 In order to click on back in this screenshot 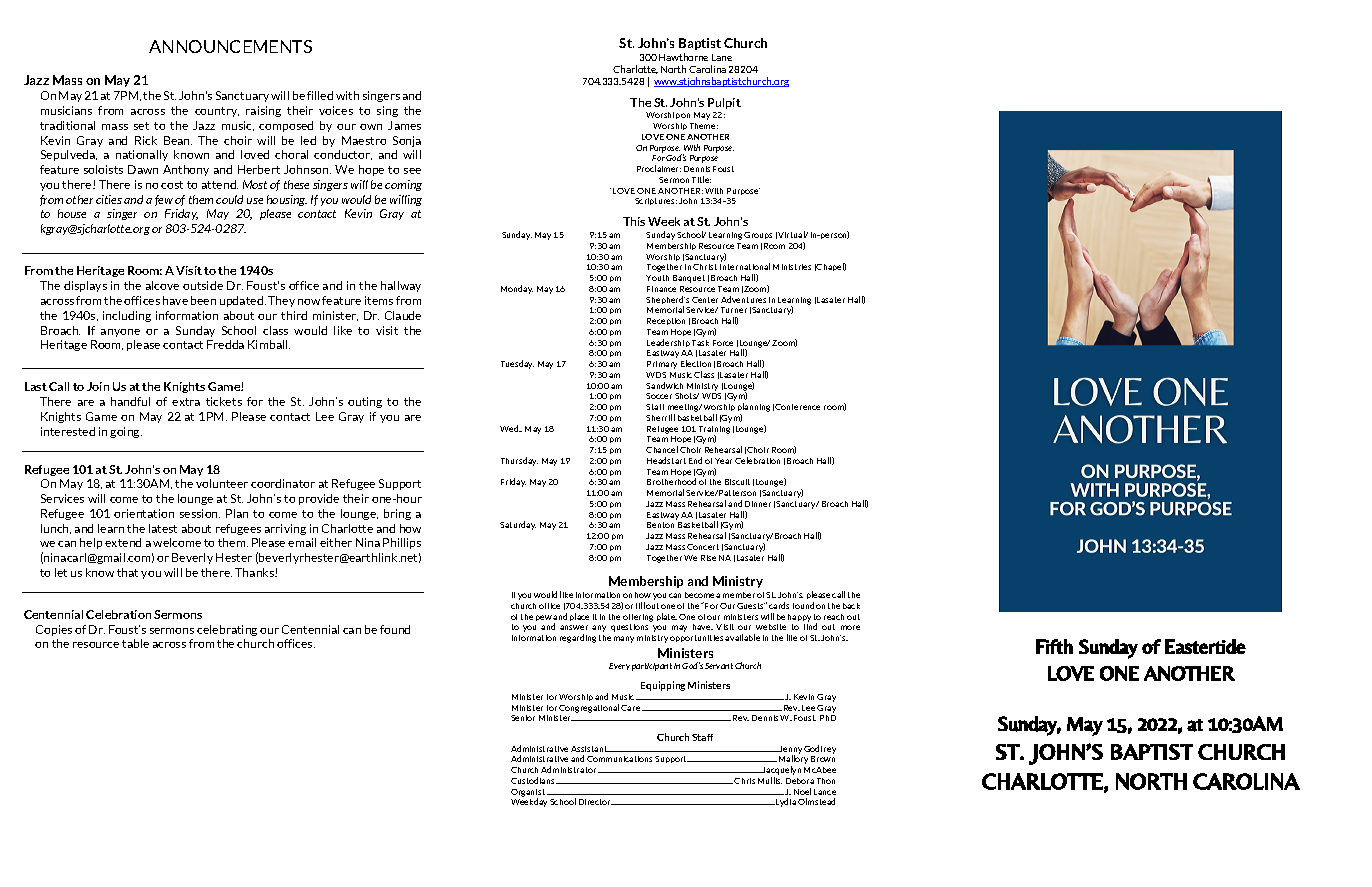, I will do `click(851, 606)`.
